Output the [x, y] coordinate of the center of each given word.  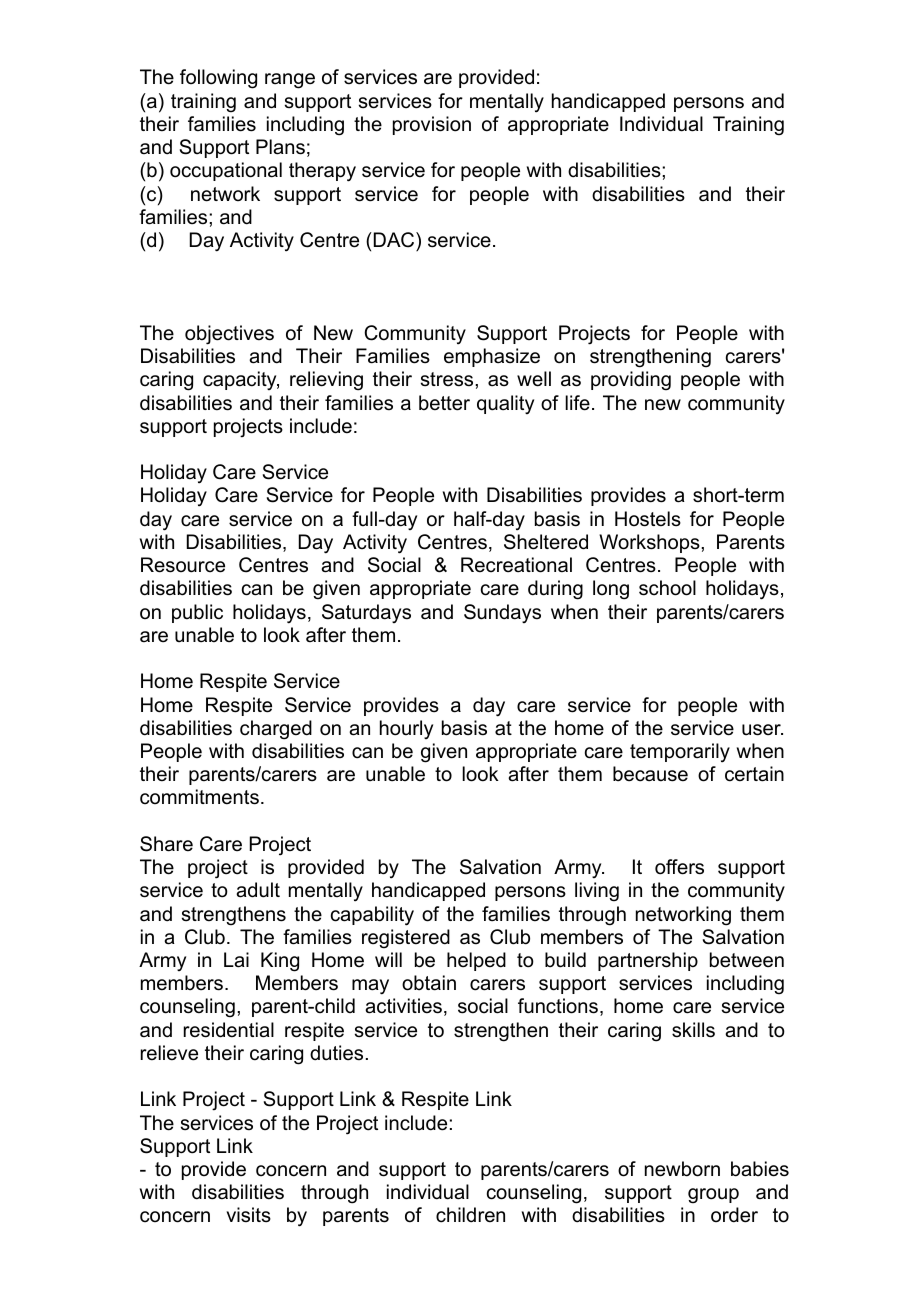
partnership [648, 961]
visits [248, 1215]
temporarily [680, 753]
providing [631, 381]
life [577, 403]
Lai [236, 960]
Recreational [516, 565]
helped [476, 961]
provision [432, 125]
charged [276, 730]
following [218, 79]
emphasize [492, 357]
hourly [406, 729]
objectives [229, 335]
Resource [183, 565]
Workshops [650, 543]
